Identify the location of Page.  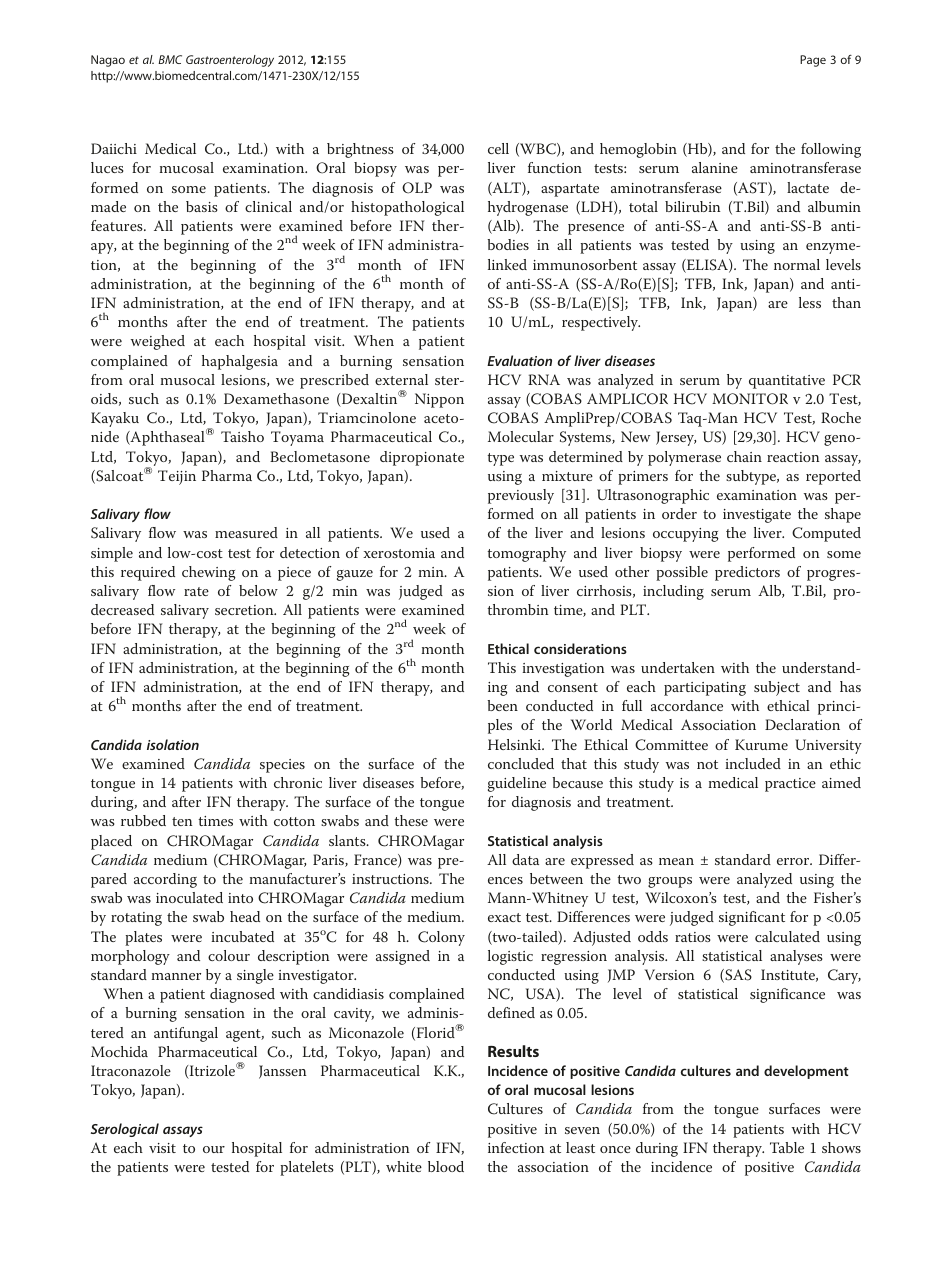
(813, 61).
